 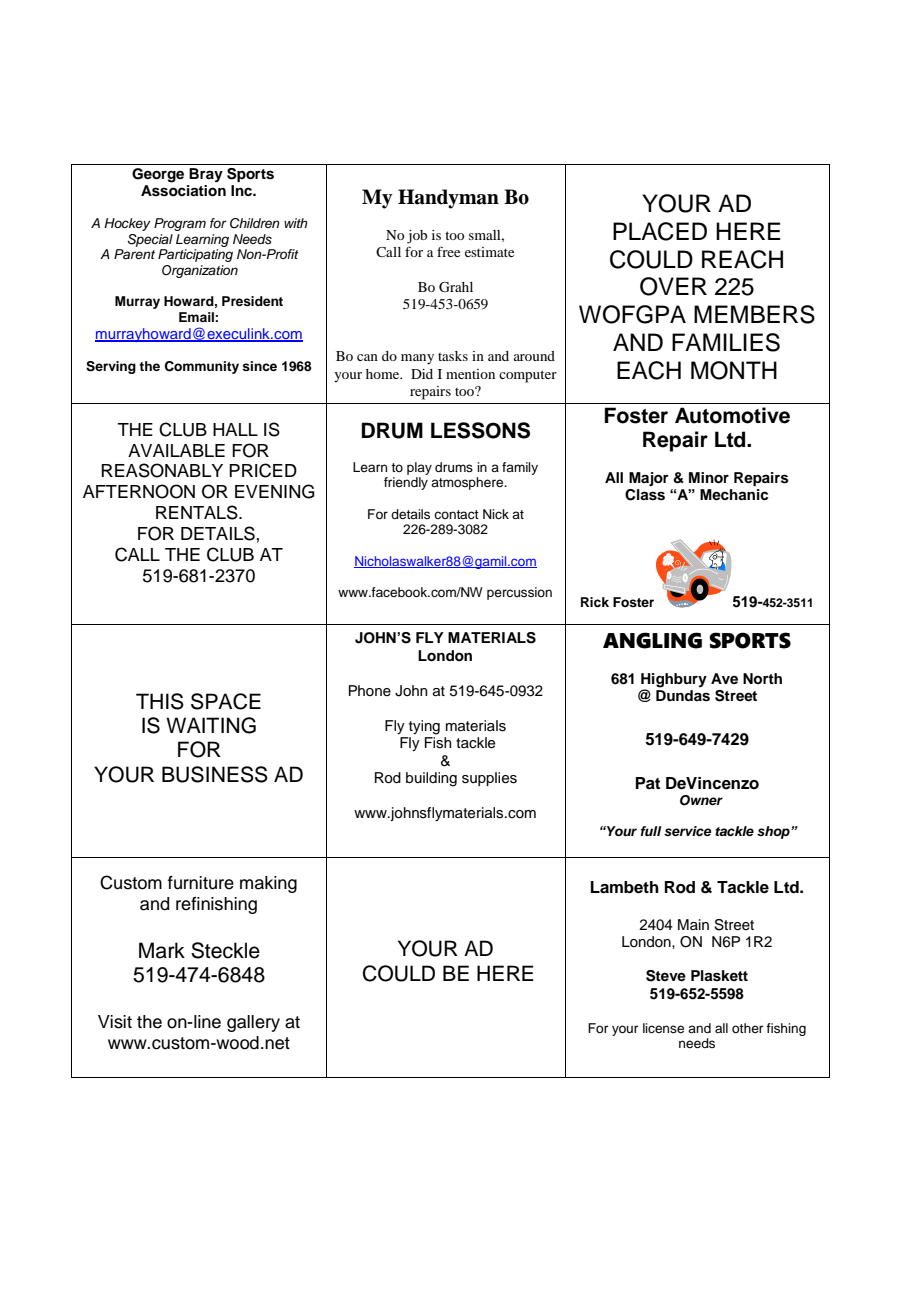 What do you see at coordinates (448, 199) in the image?
I see `Handyman` at bounding box center [448, 199].
